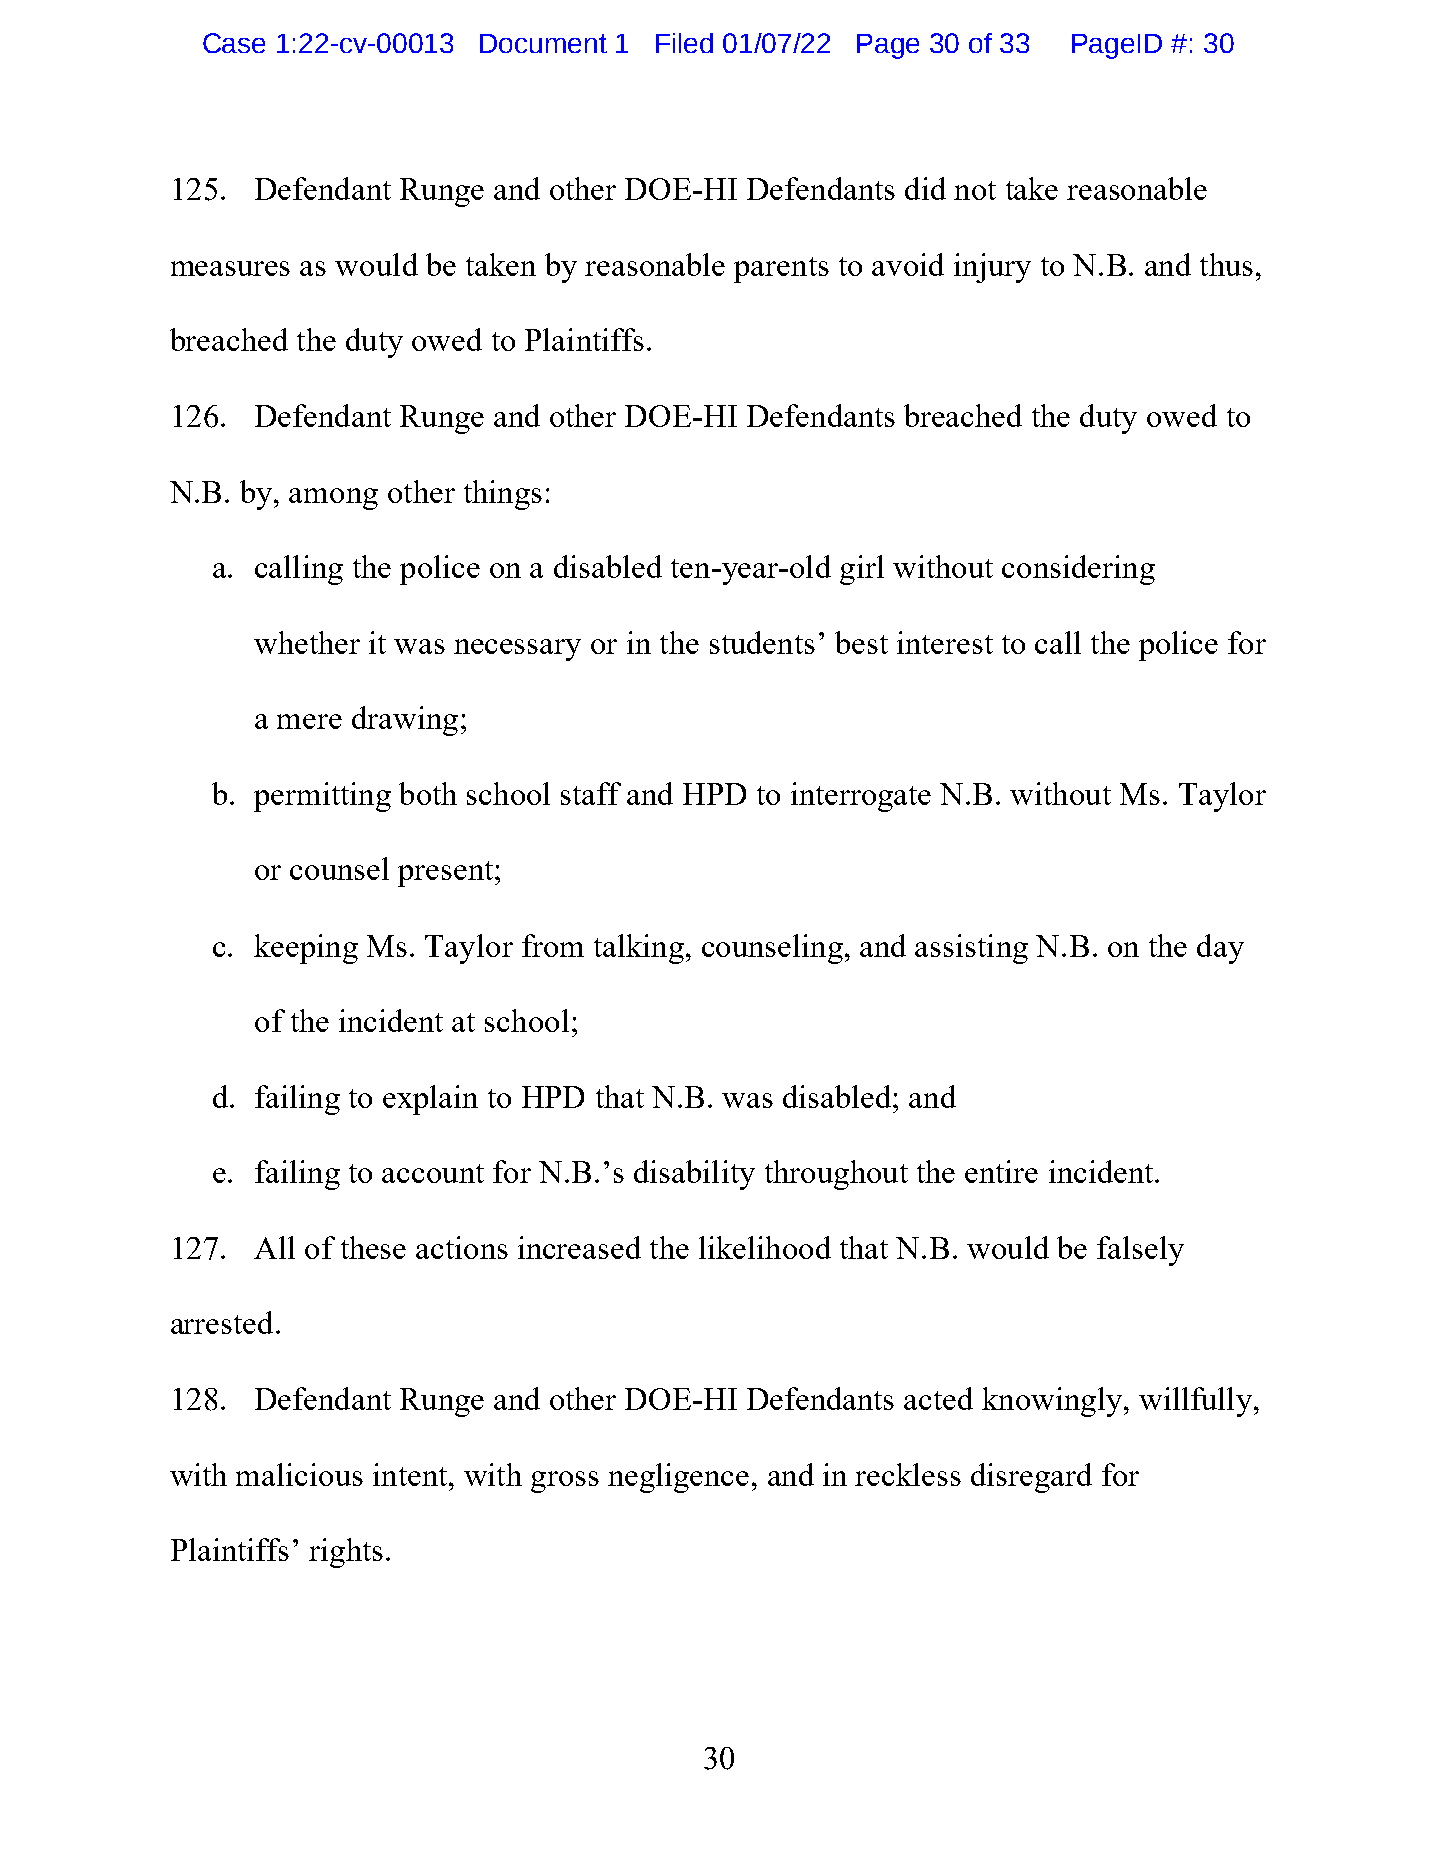 The height and width of the document is (1860, 1437). What do you see at coordinates (306, 949) in the document?
I see `keeping` at bounding box center [306, 949].
